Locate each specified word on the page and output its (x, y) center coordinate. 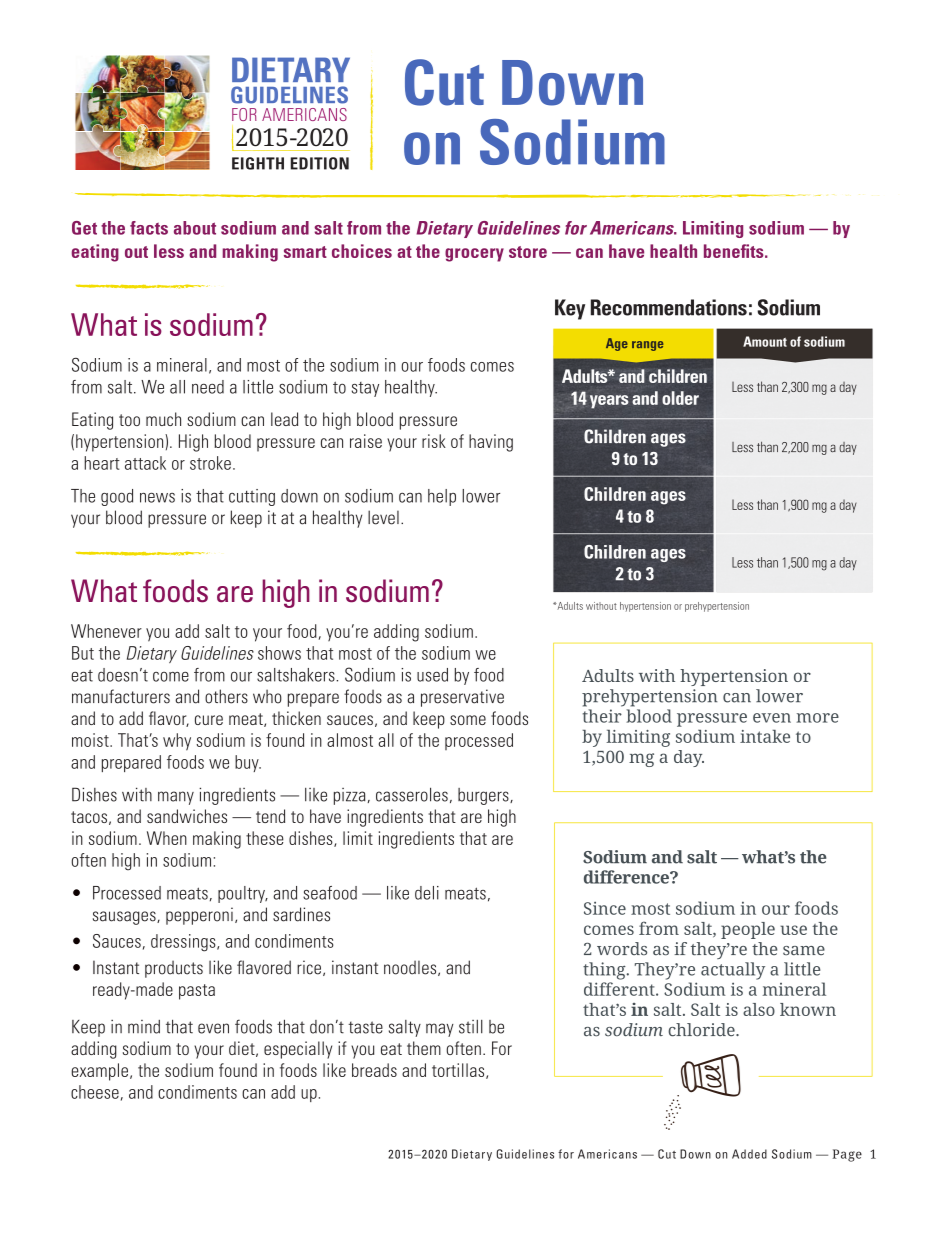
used (432, 675)
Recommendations (669, 307)
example (101, 1072)
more (818, 718)
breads (374, 1070)
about (195, 228)
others (226, 696)
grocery (474, 255)
